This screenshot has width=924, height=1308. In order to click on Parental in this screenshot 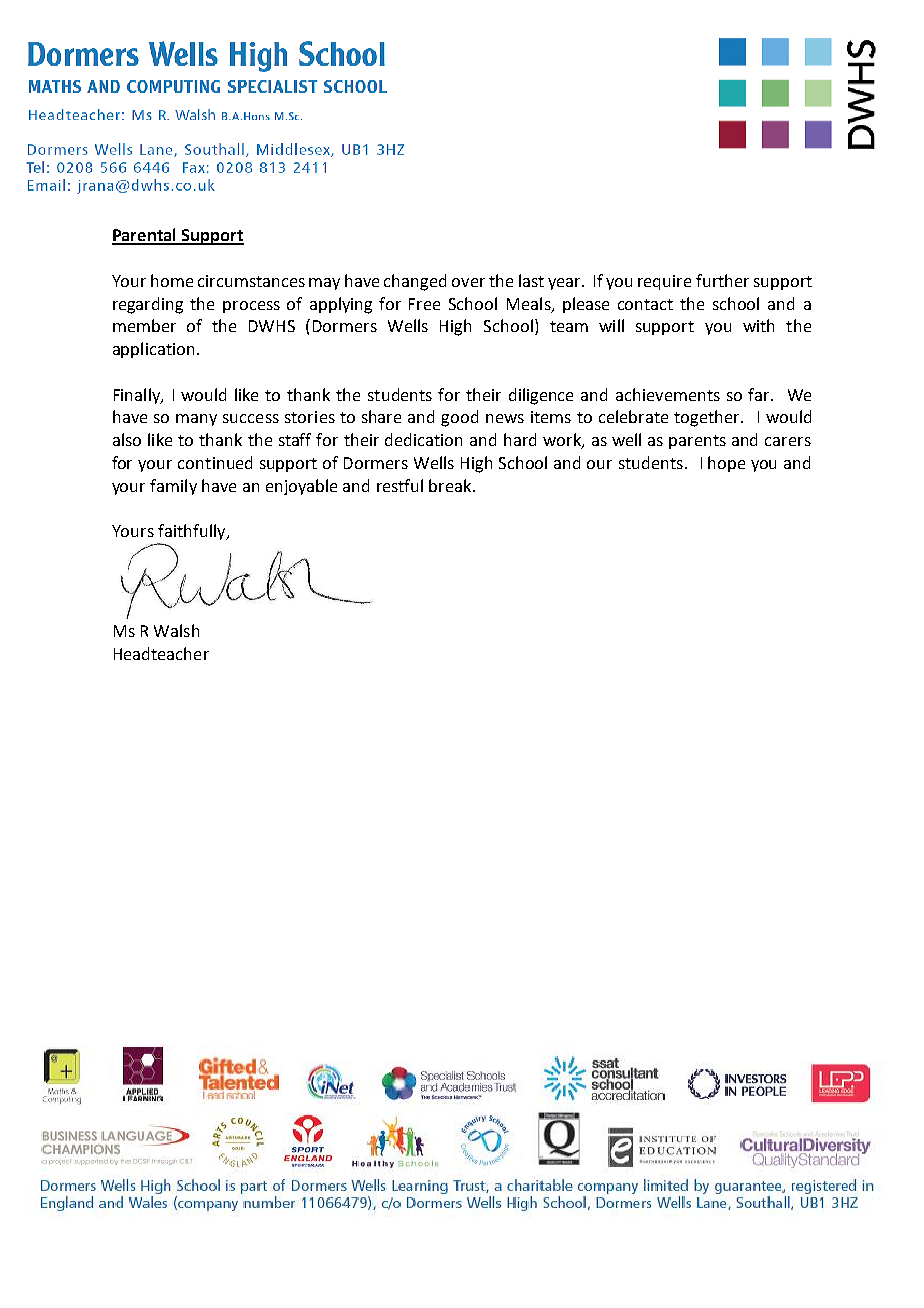, I will do `click(145, 236)`.
